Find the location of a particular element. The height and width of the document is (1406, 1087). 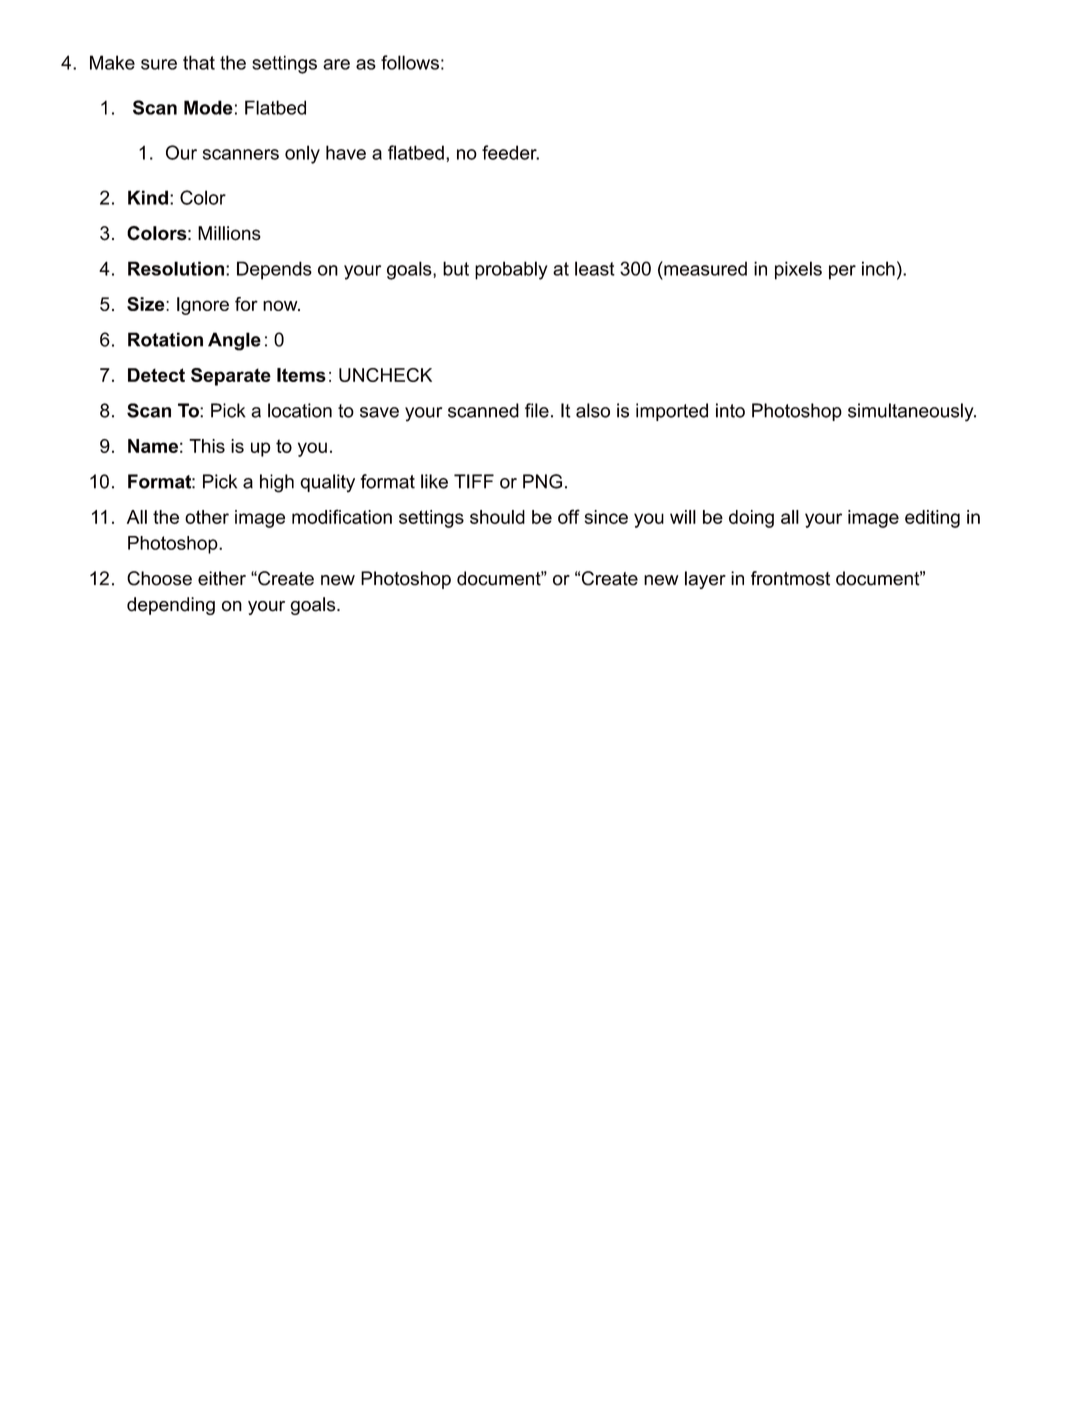

either is located at coordinates (222, 578).
